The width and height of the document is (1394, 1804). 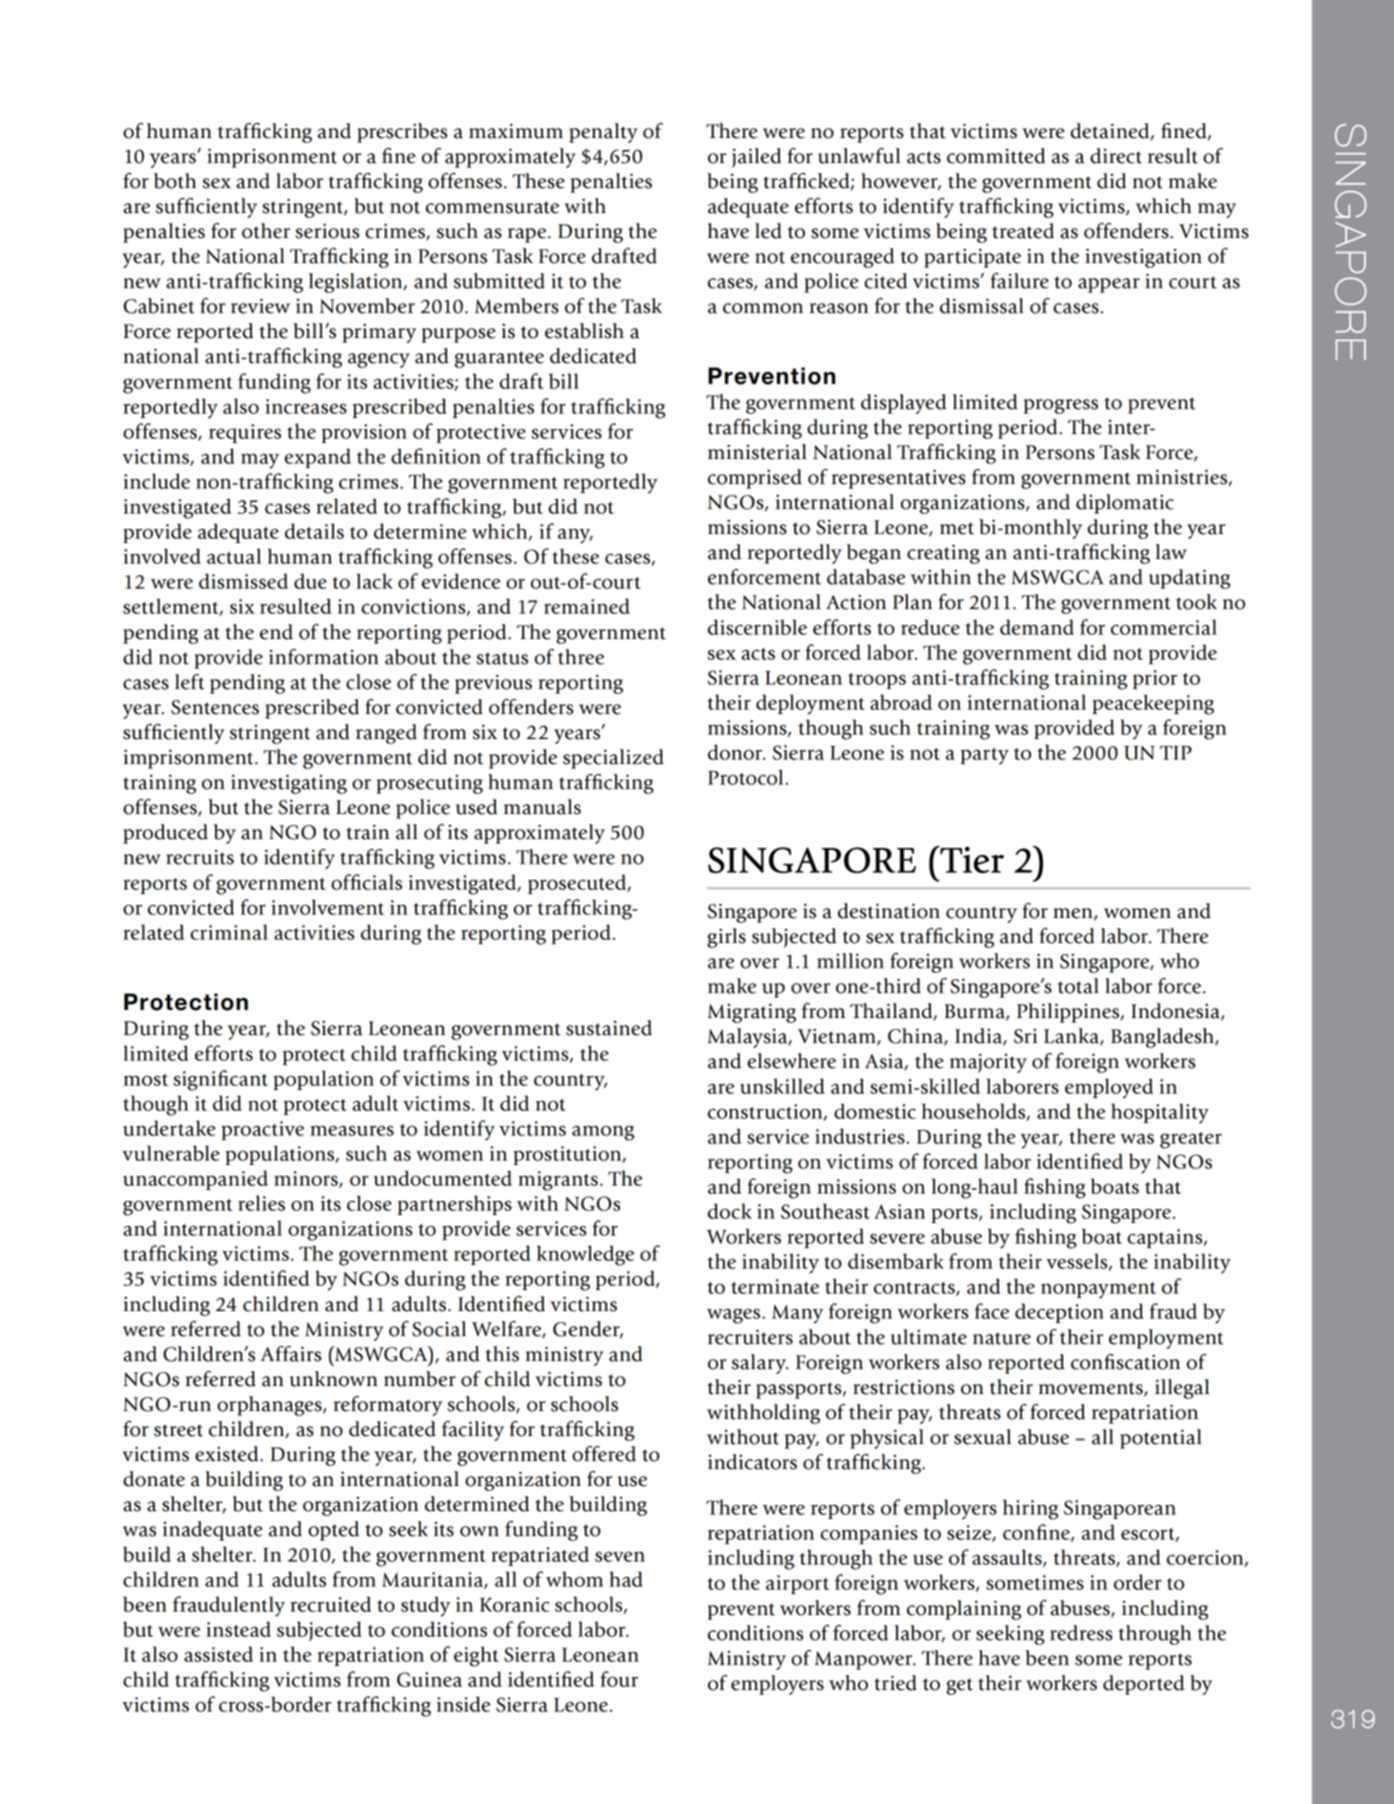 What do you see at coordinates (735, 1316) in the document?
I see `wages` at bounding box center [735, 1316].
